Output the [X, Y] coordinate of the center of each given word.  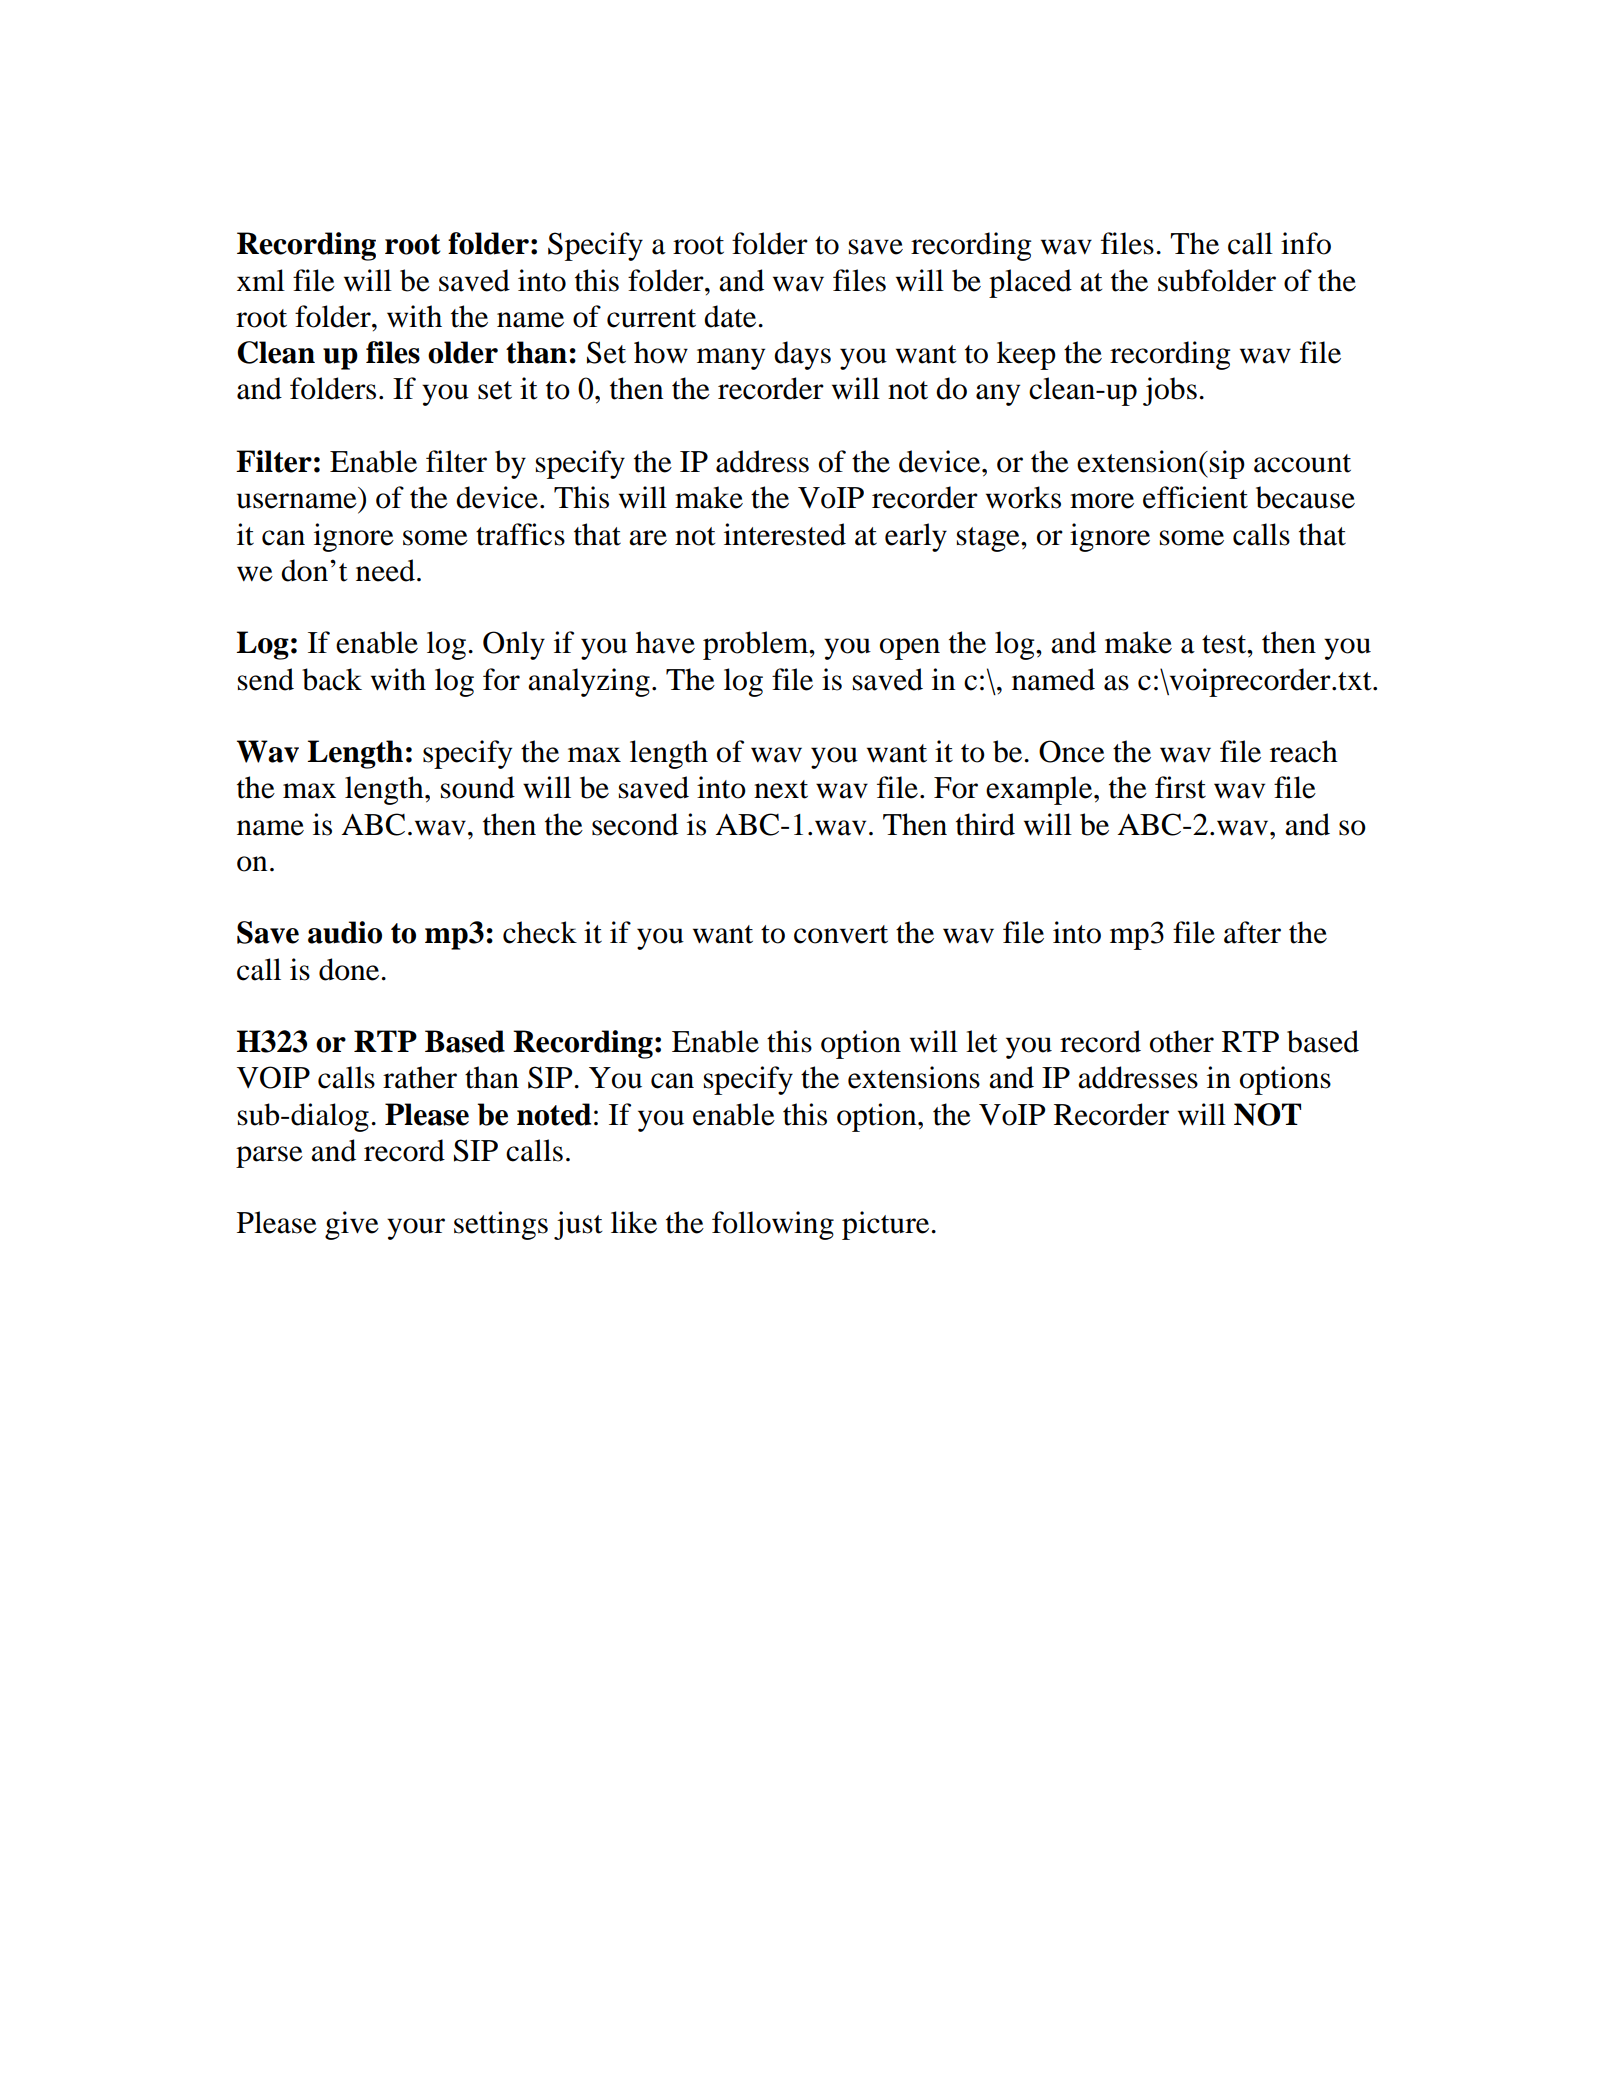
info [1306, 243]
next [781, 789]
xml [261, 280]
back [332, 679]
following [773, 1225]
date [731, 316]
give [352, 1225]
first [1180, 787]
